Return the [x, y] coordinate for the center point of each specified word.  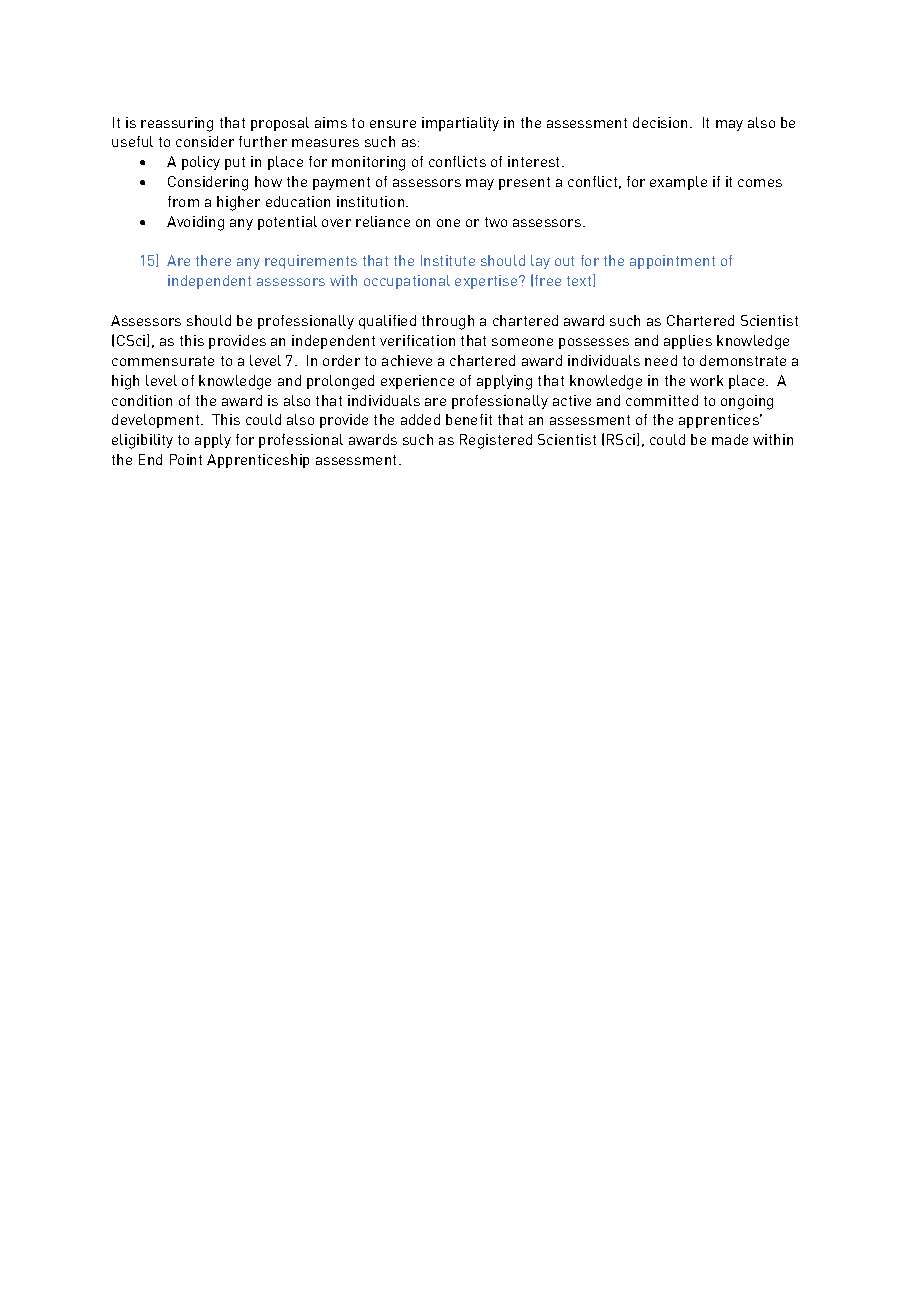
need [661, 360]
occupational [407, 282]
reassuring [177, 124]
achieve [407, 360]
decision [662, 122]
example [678, 183]
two [496, 222]
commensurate [163, 361]
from [183, 201]
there [213, 260]
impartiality [460, 124]
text [580, 280]
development [157, 421]
